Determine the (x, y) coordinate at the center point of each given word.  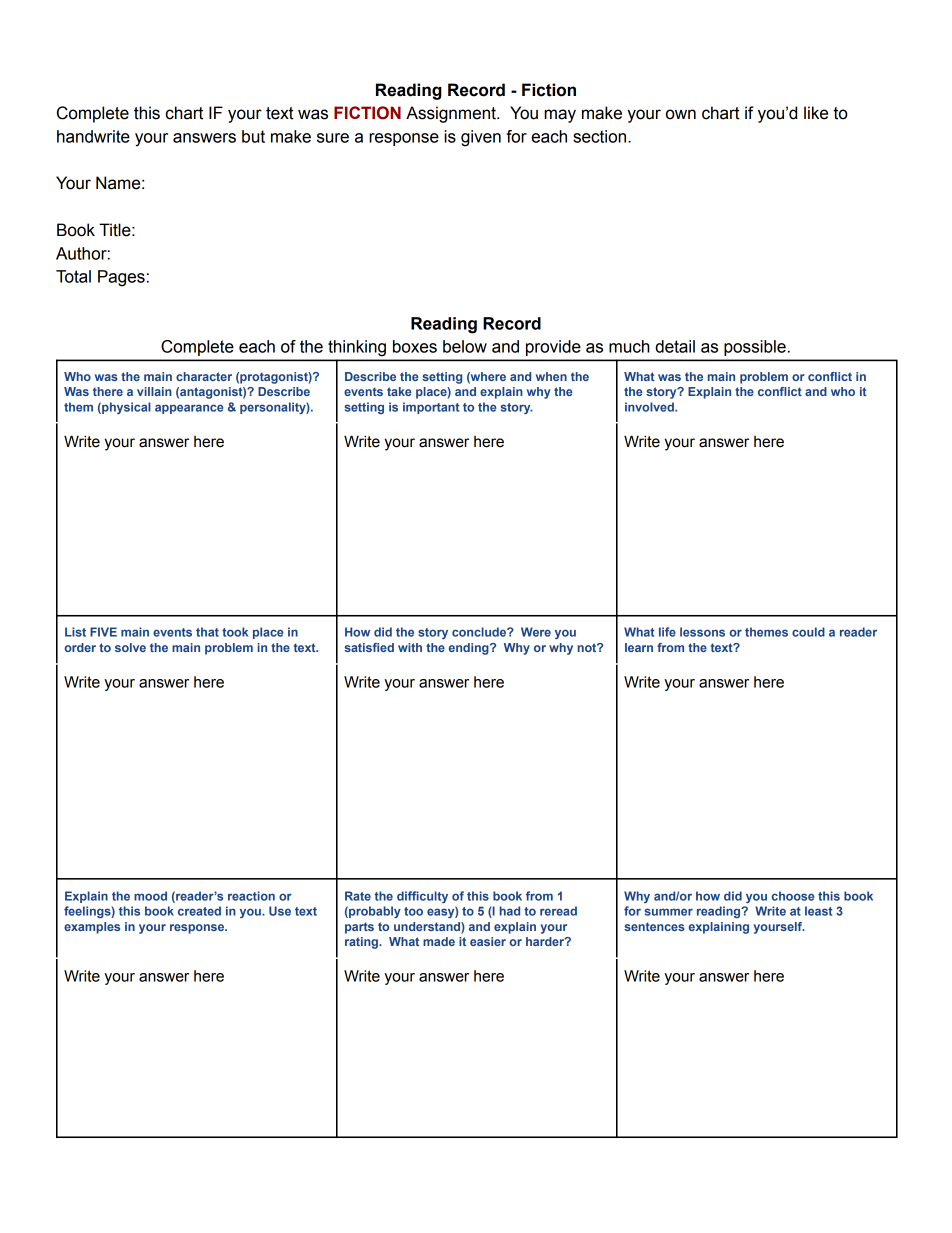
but (253, 136)
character (204, 376)
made (439, 941)
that (207, 632)
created (199, 911)
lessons (702, 632)
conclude (480, 632)
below (465, 346)
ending (470, 649)
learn (639, 647)
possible (755, 348)
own (681, 114)
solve (130, 647)
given (481, 138)
